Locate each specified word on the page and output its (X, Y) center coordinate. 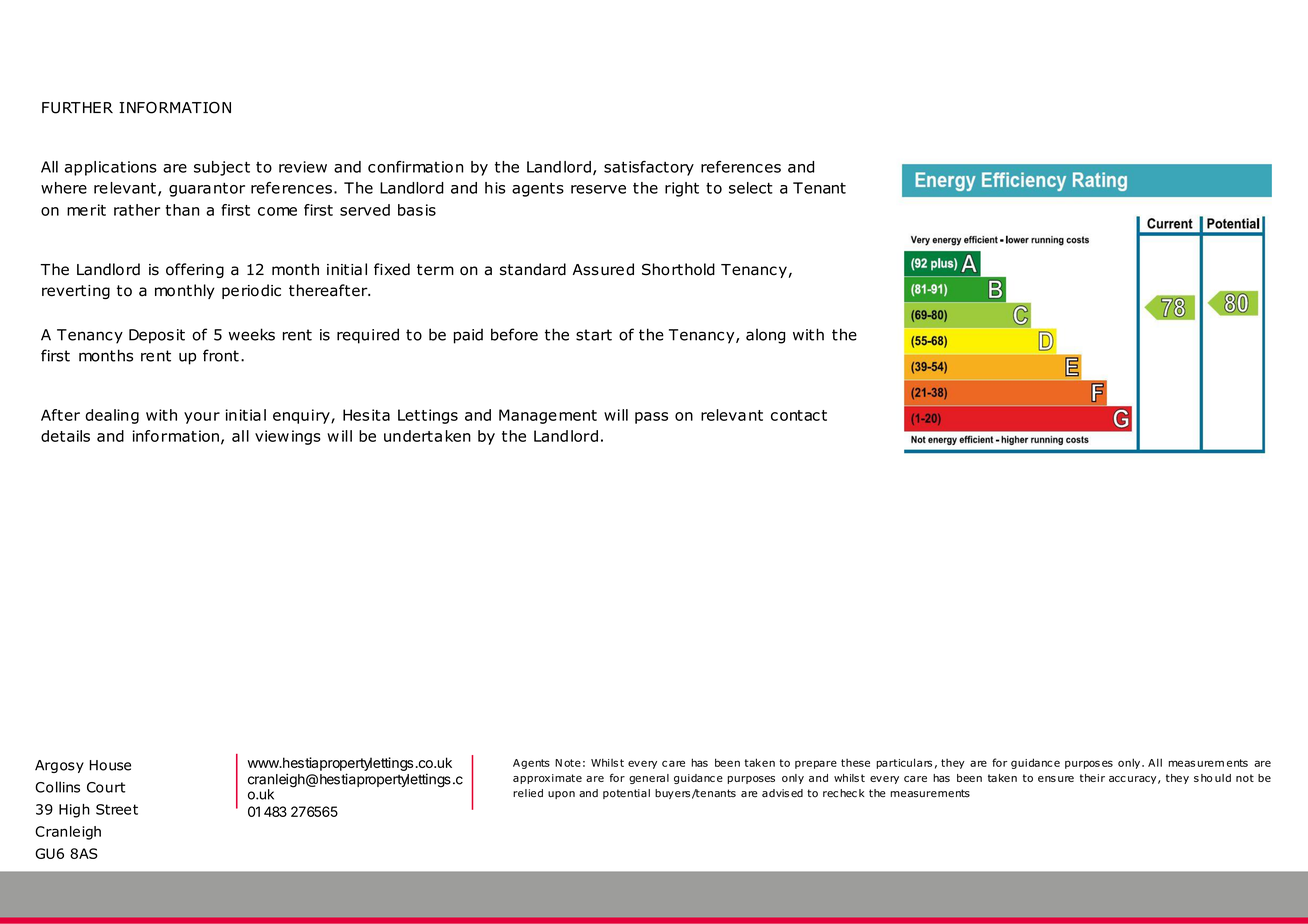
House (110, 765)
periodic (251, 291)
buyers (672, 794)
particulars (904, 763)
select (751, 188)
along (765, 336)
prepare (816, 764)
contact (799, 415)
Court (106, 787)
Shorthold (678, 269)
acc (1117, 779)
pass (651, 418)
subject (222, 168)
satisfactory (649, 168)
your (202, 418)
